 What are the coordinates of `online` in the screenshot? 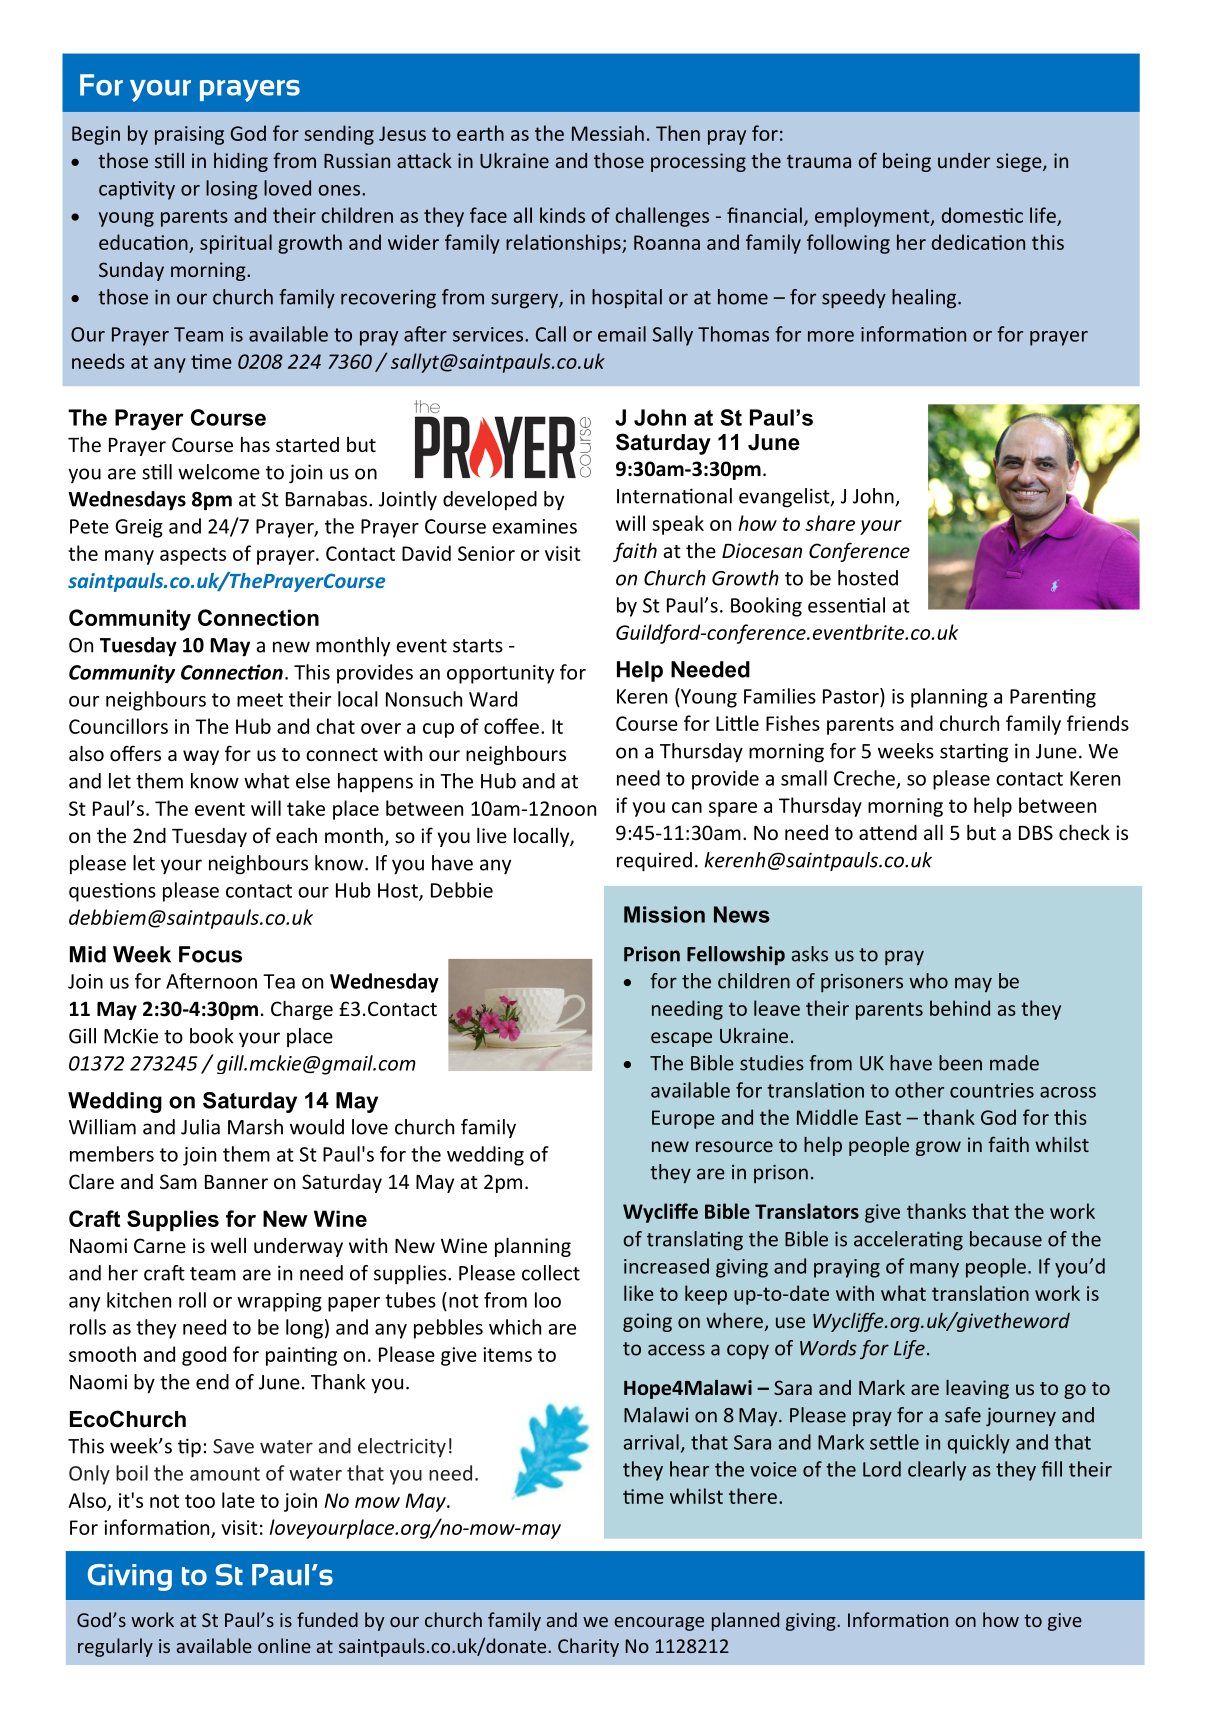 It's located at (284, 1645).
